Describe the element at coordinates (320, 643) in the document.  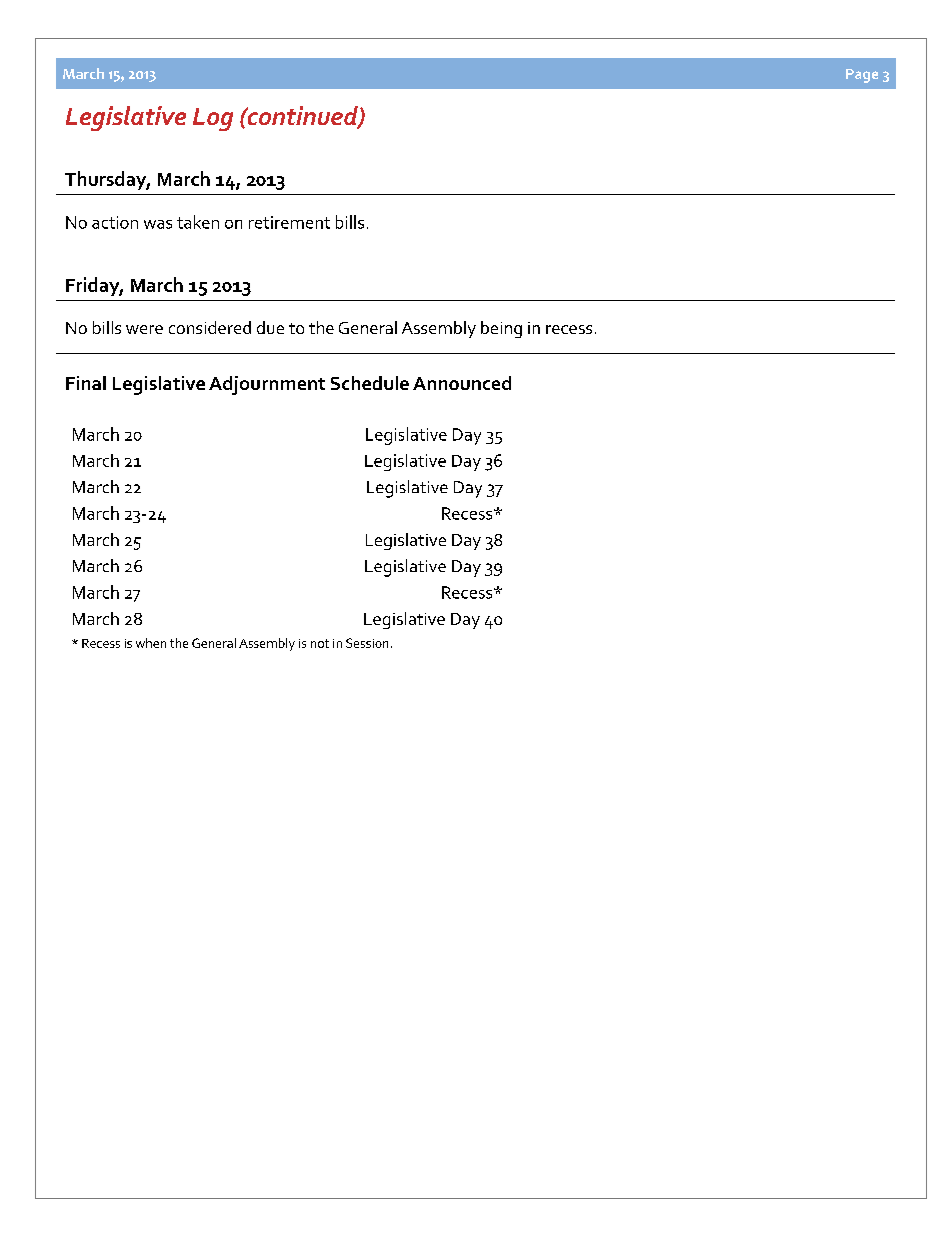
I see `not` at that location.
